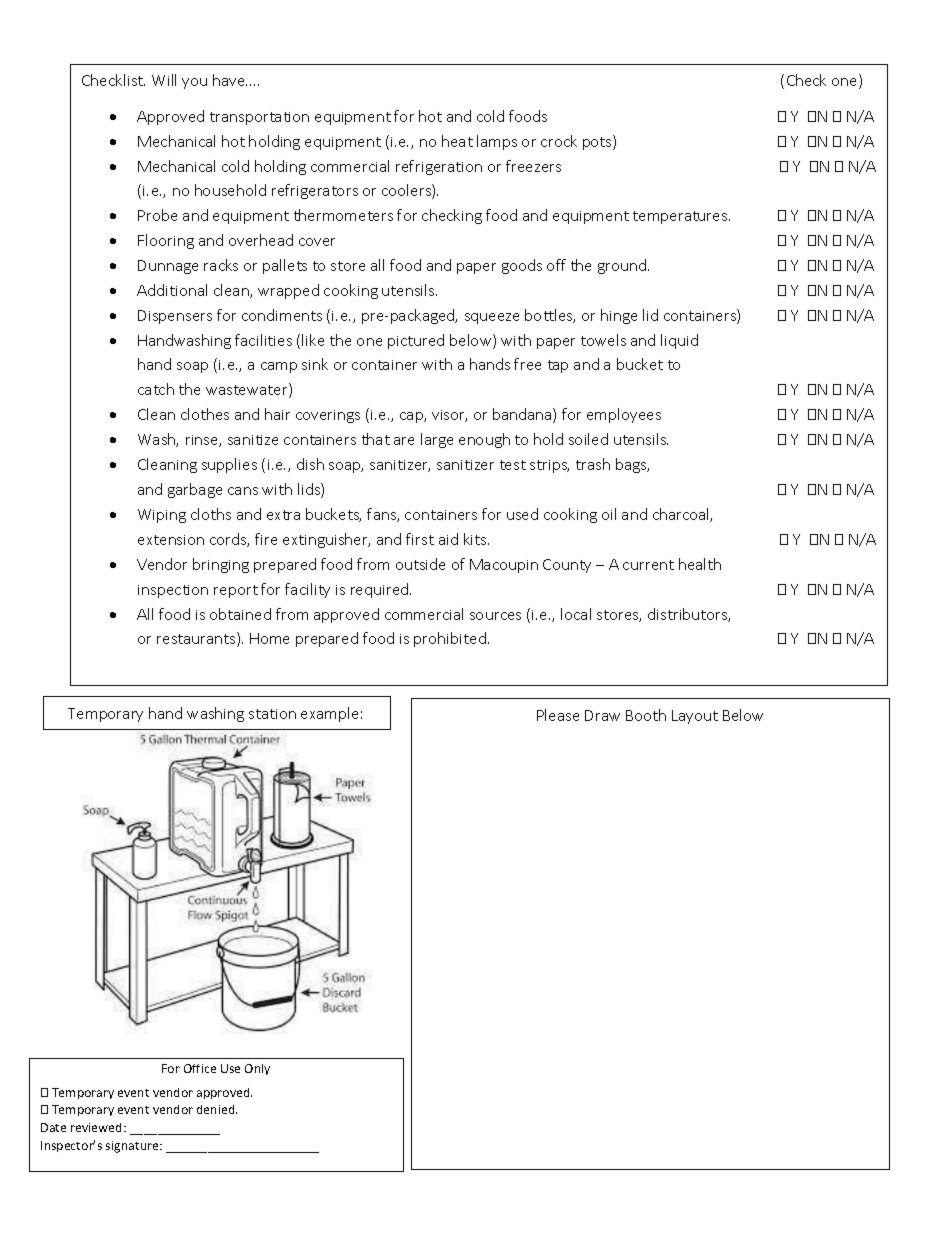 This screenshot has height=1233, width=952. What do you see at coordinates (257, 1069) in the screenshot?
I see `Only` at bounding box center [257, 1069].
